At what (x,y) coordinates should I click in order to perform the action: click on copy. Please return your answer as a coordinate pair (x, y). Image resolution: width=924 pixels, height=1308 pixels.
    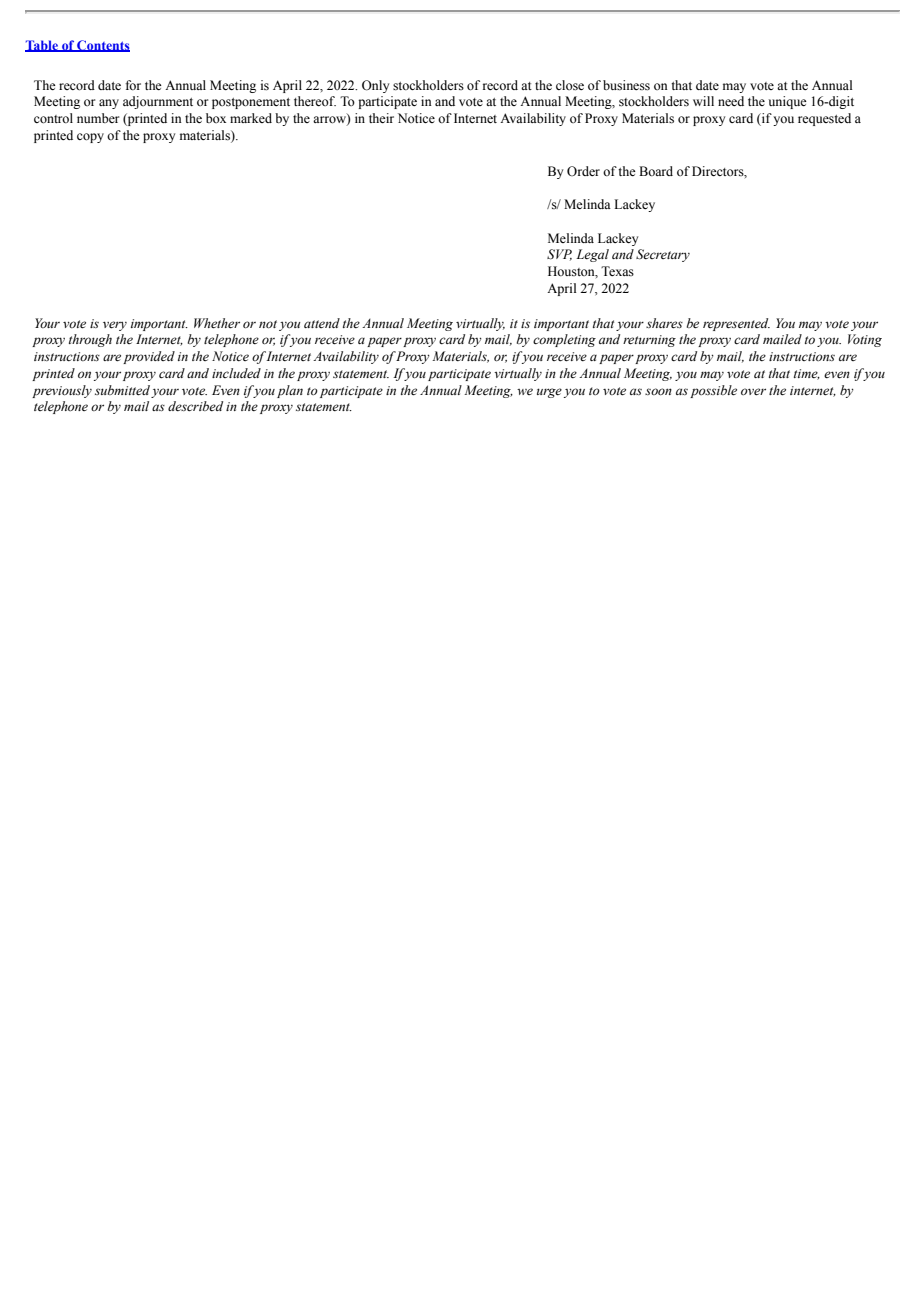
    Looking at the image, I should click on (90, 138).
